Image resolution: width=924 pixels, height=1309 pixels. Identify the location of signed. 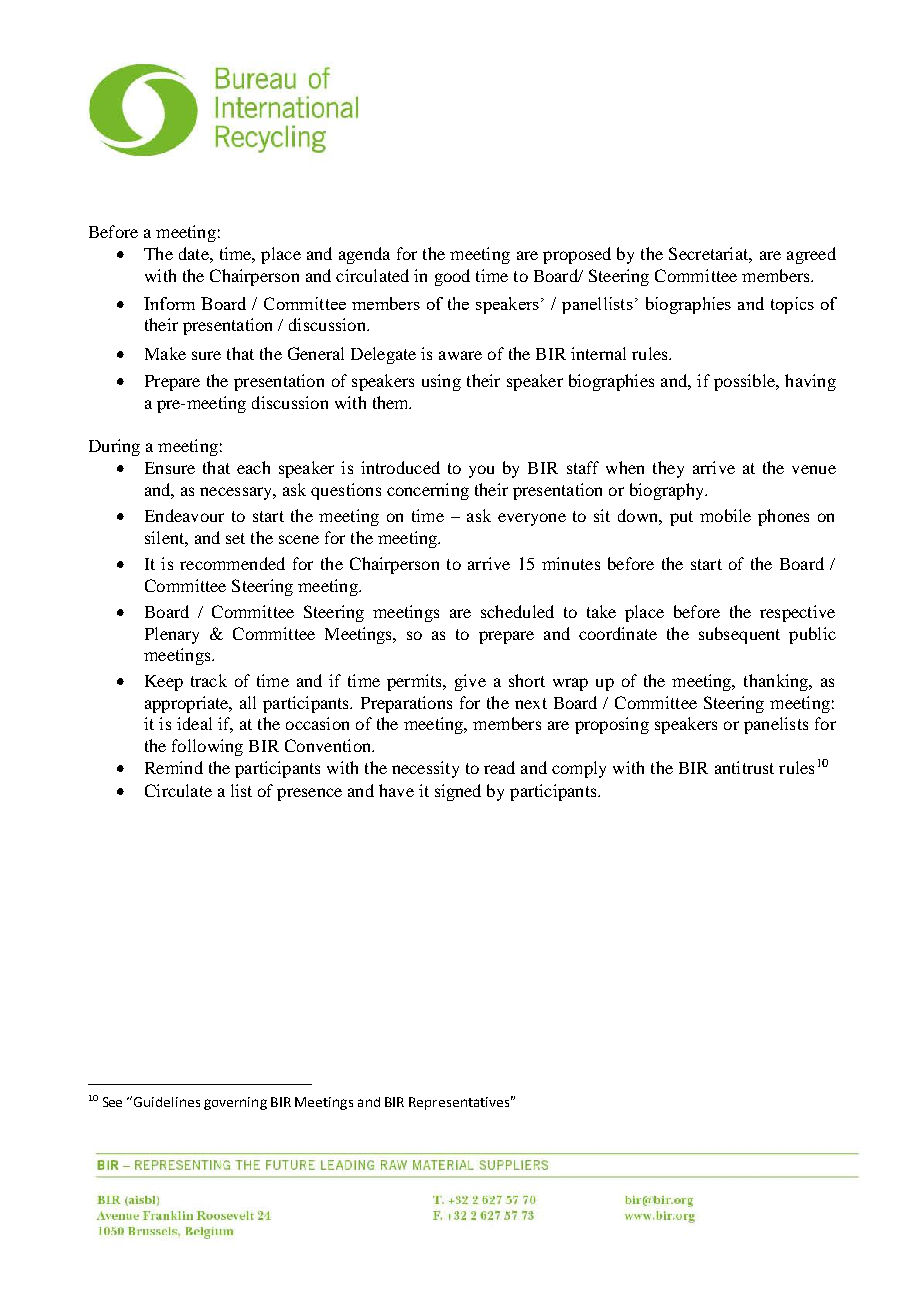
(458, 792).
